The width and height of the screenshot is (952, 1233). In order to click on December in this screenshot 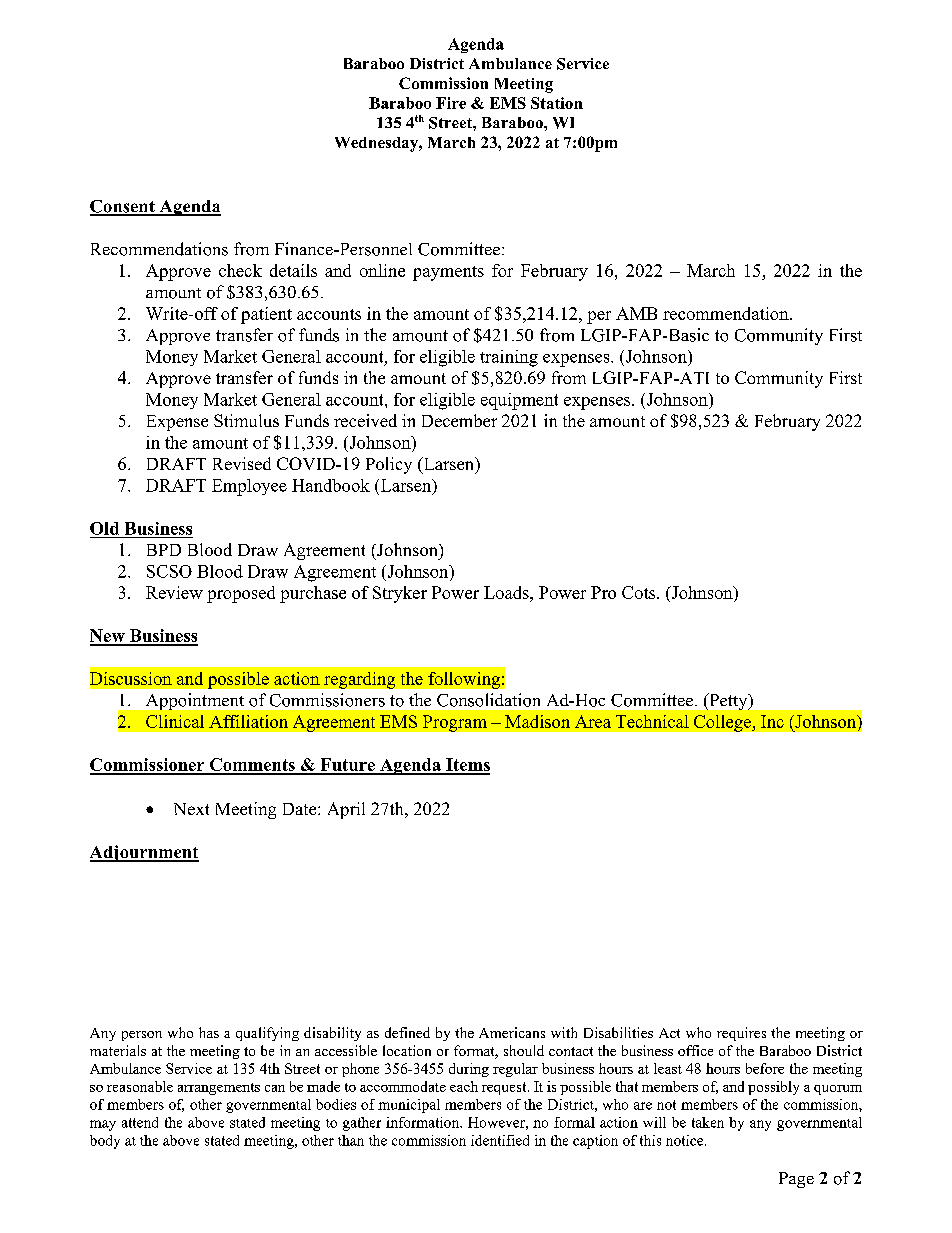, I will do `click(459, 420)`.
